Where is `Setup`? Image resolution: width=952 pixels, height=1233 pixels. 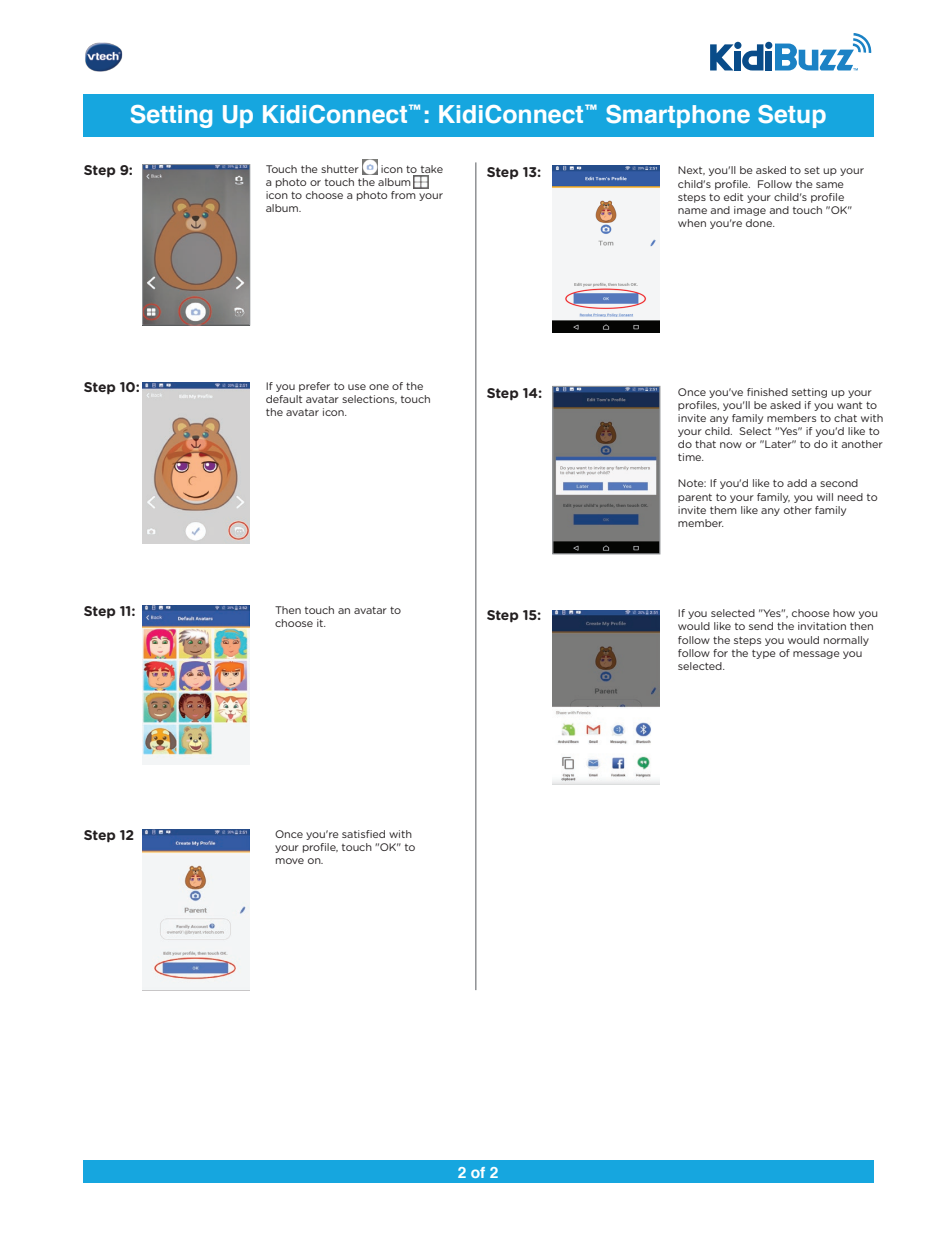
Setup is located at coordinates (792, 116).
